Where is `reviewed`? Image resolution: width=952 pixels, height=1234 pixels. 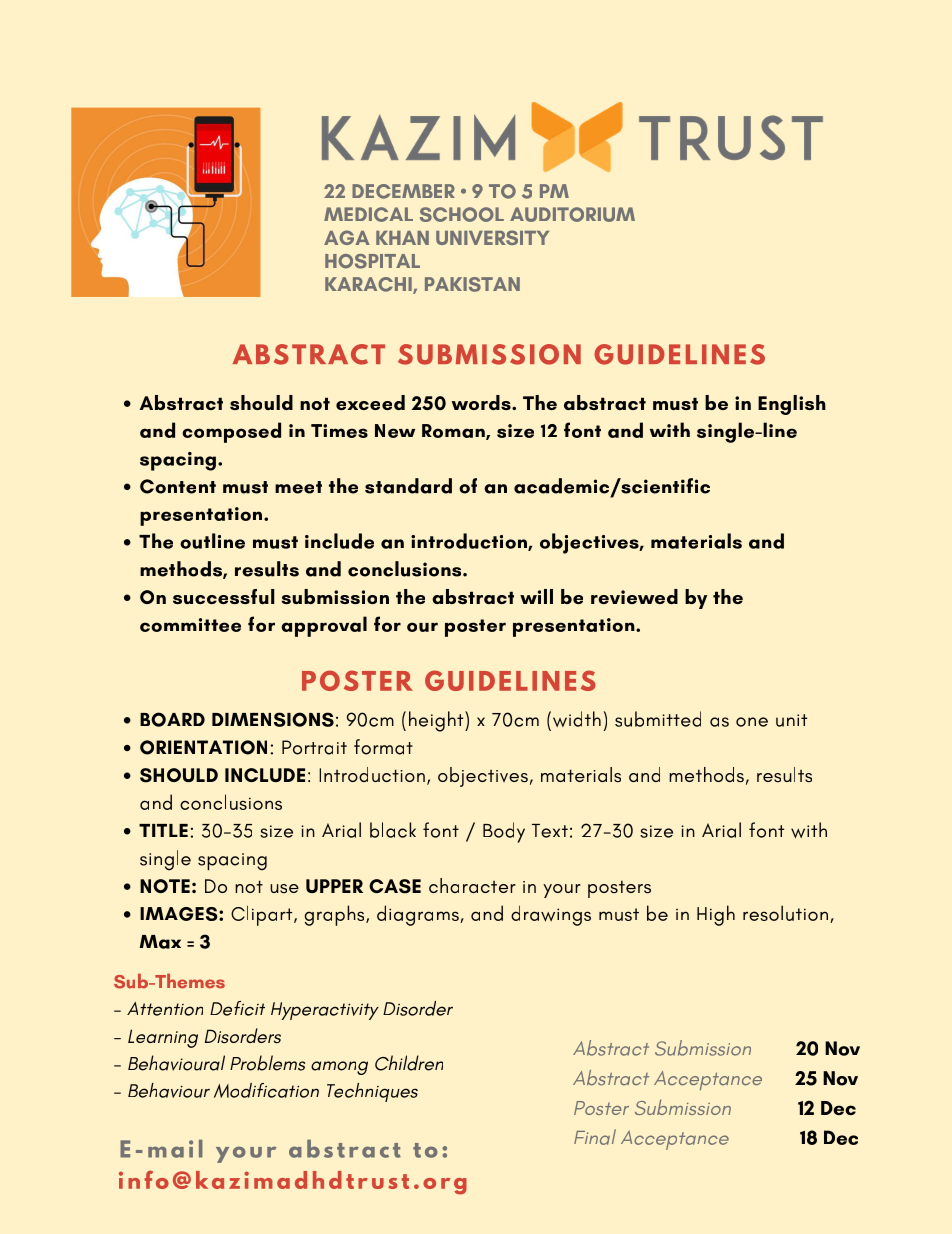
reviewed is located at coordinates (634, 596).
